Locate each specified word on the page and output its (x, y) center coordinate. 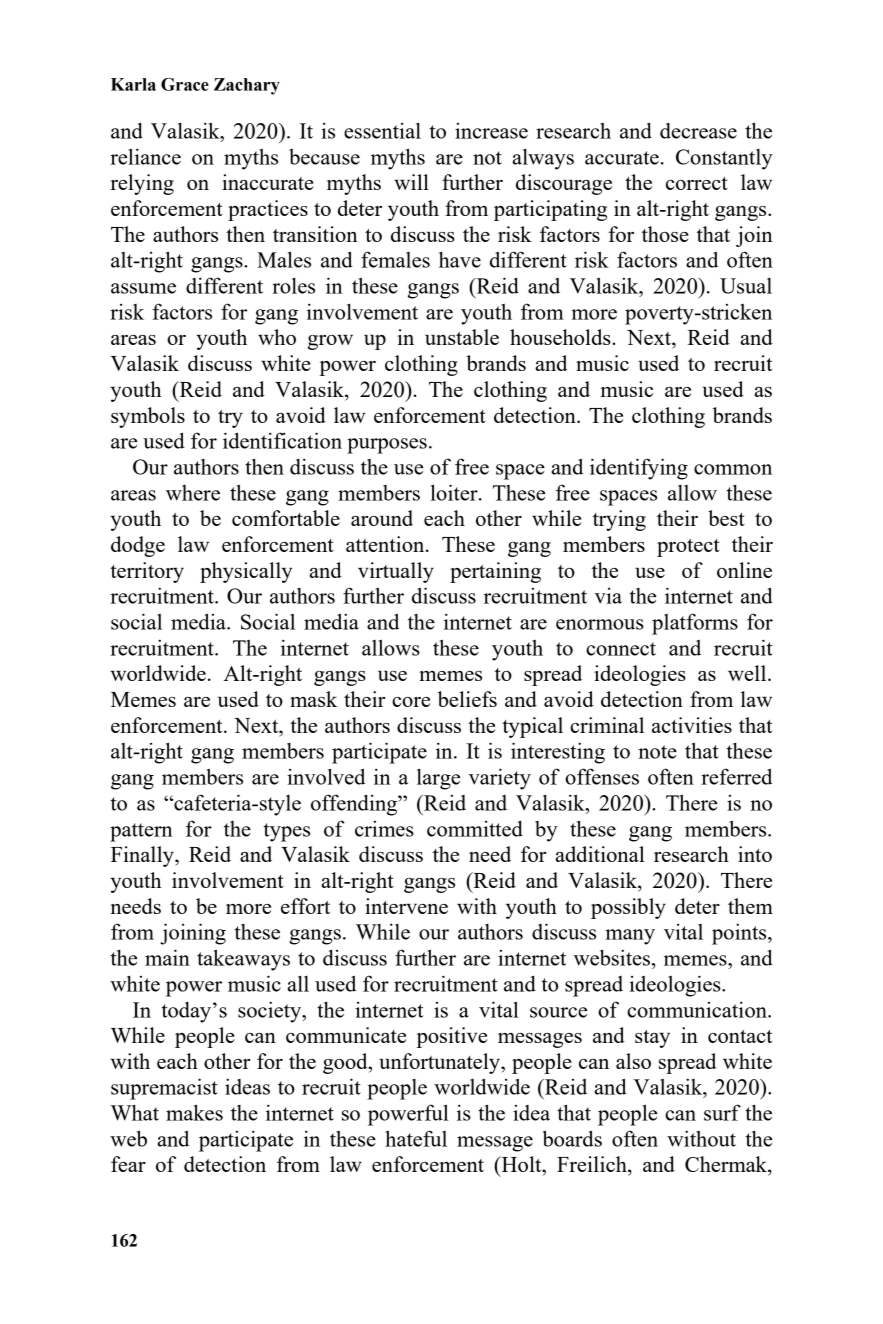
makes (194, 1112)
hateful (416, 1138)
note (657, 752)
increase (491, 131)
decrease (698, 131)
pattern (141, 832)
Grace (185, 84)
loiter (455, 492)
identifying (639, 469)
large (438, 779)
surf (722, 1112)
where (193, 493)
